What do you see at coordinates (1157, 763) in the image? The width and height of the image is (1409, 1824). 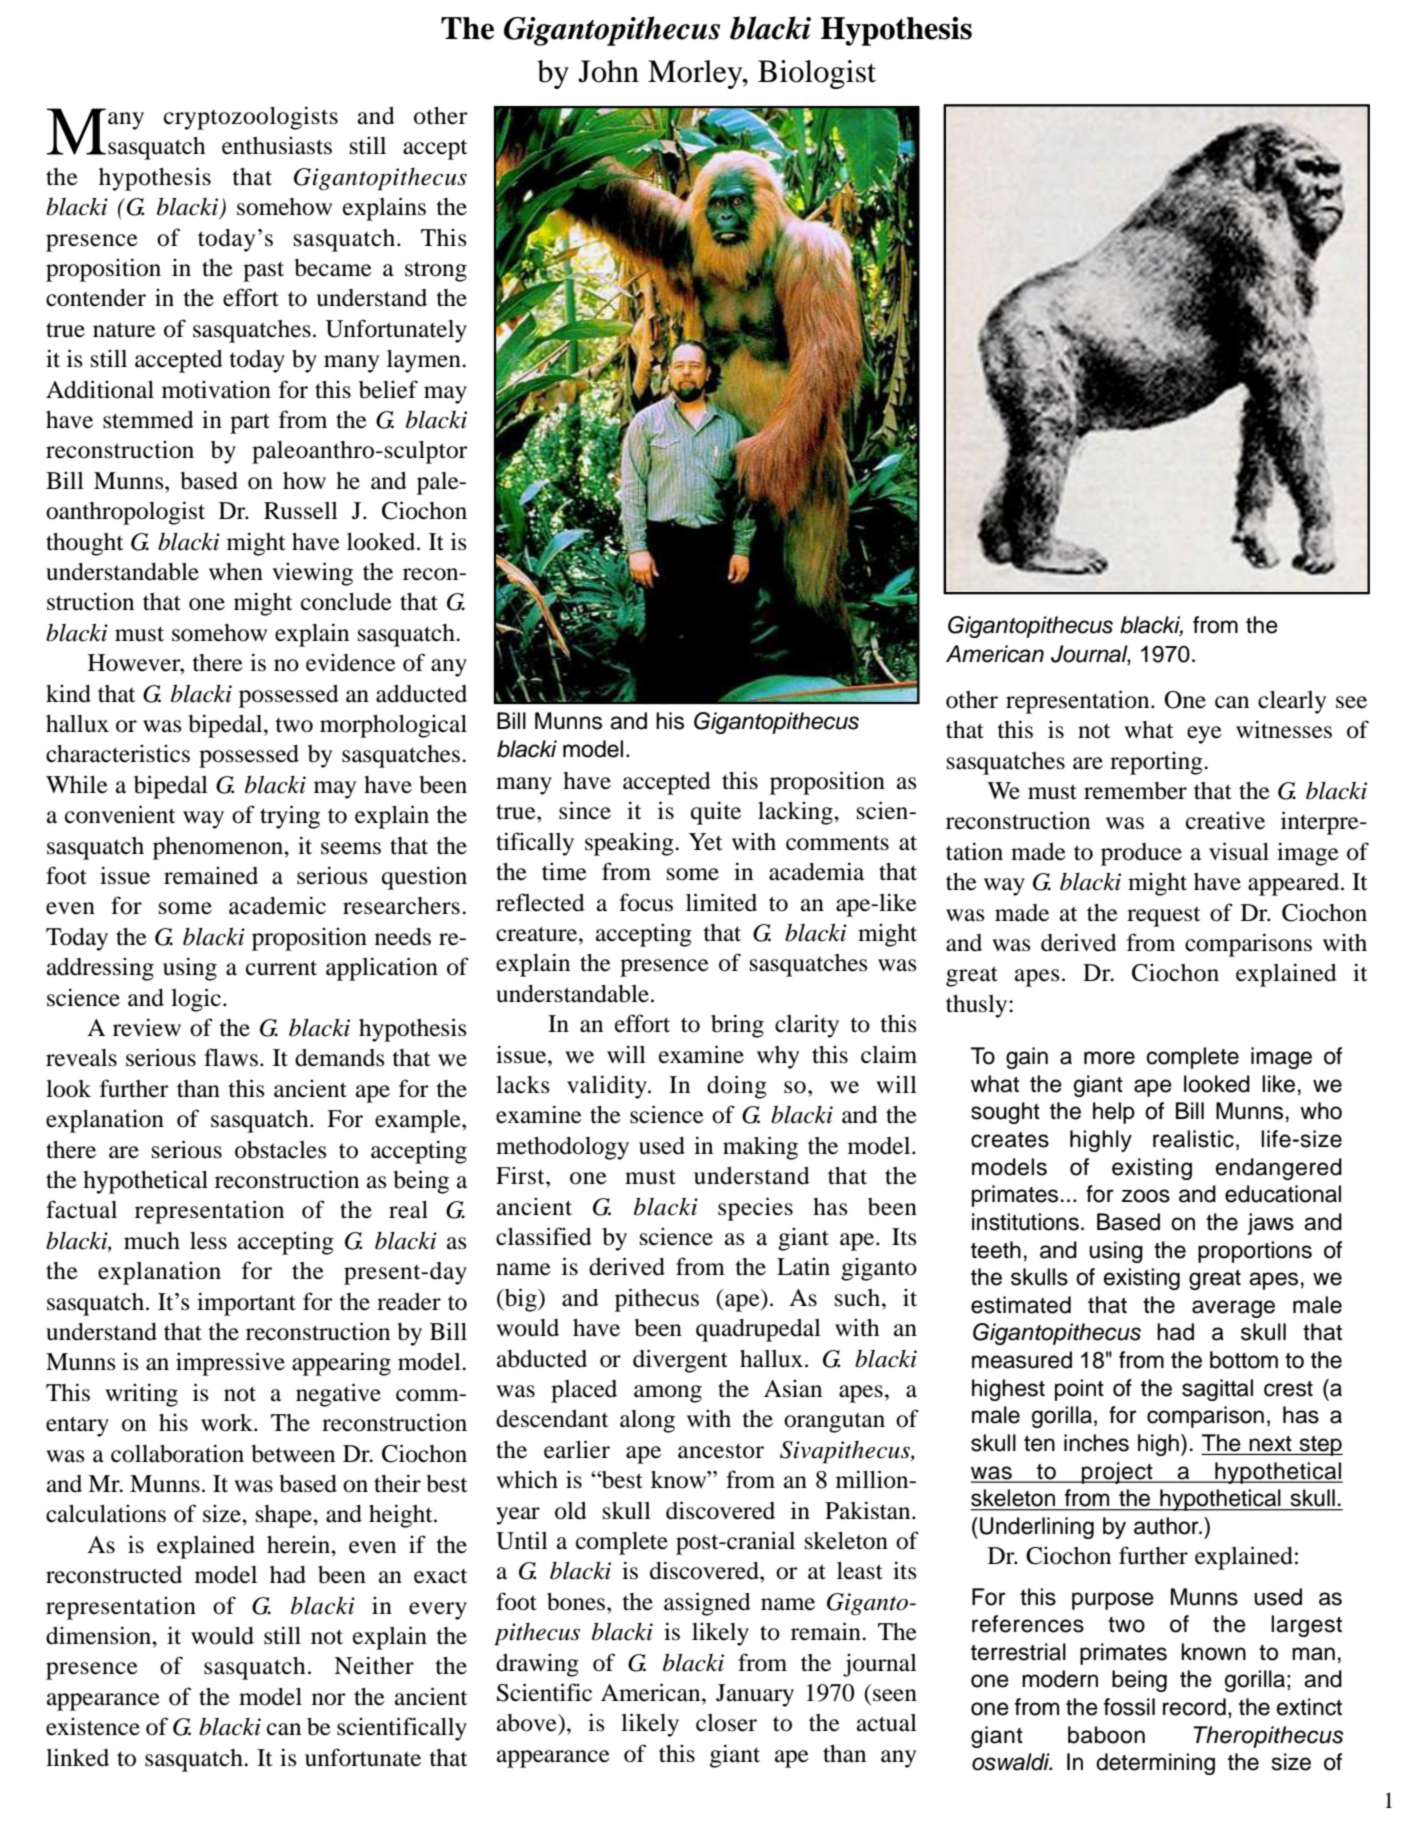 I see `reporting` at bounding box center [1157, 763].
